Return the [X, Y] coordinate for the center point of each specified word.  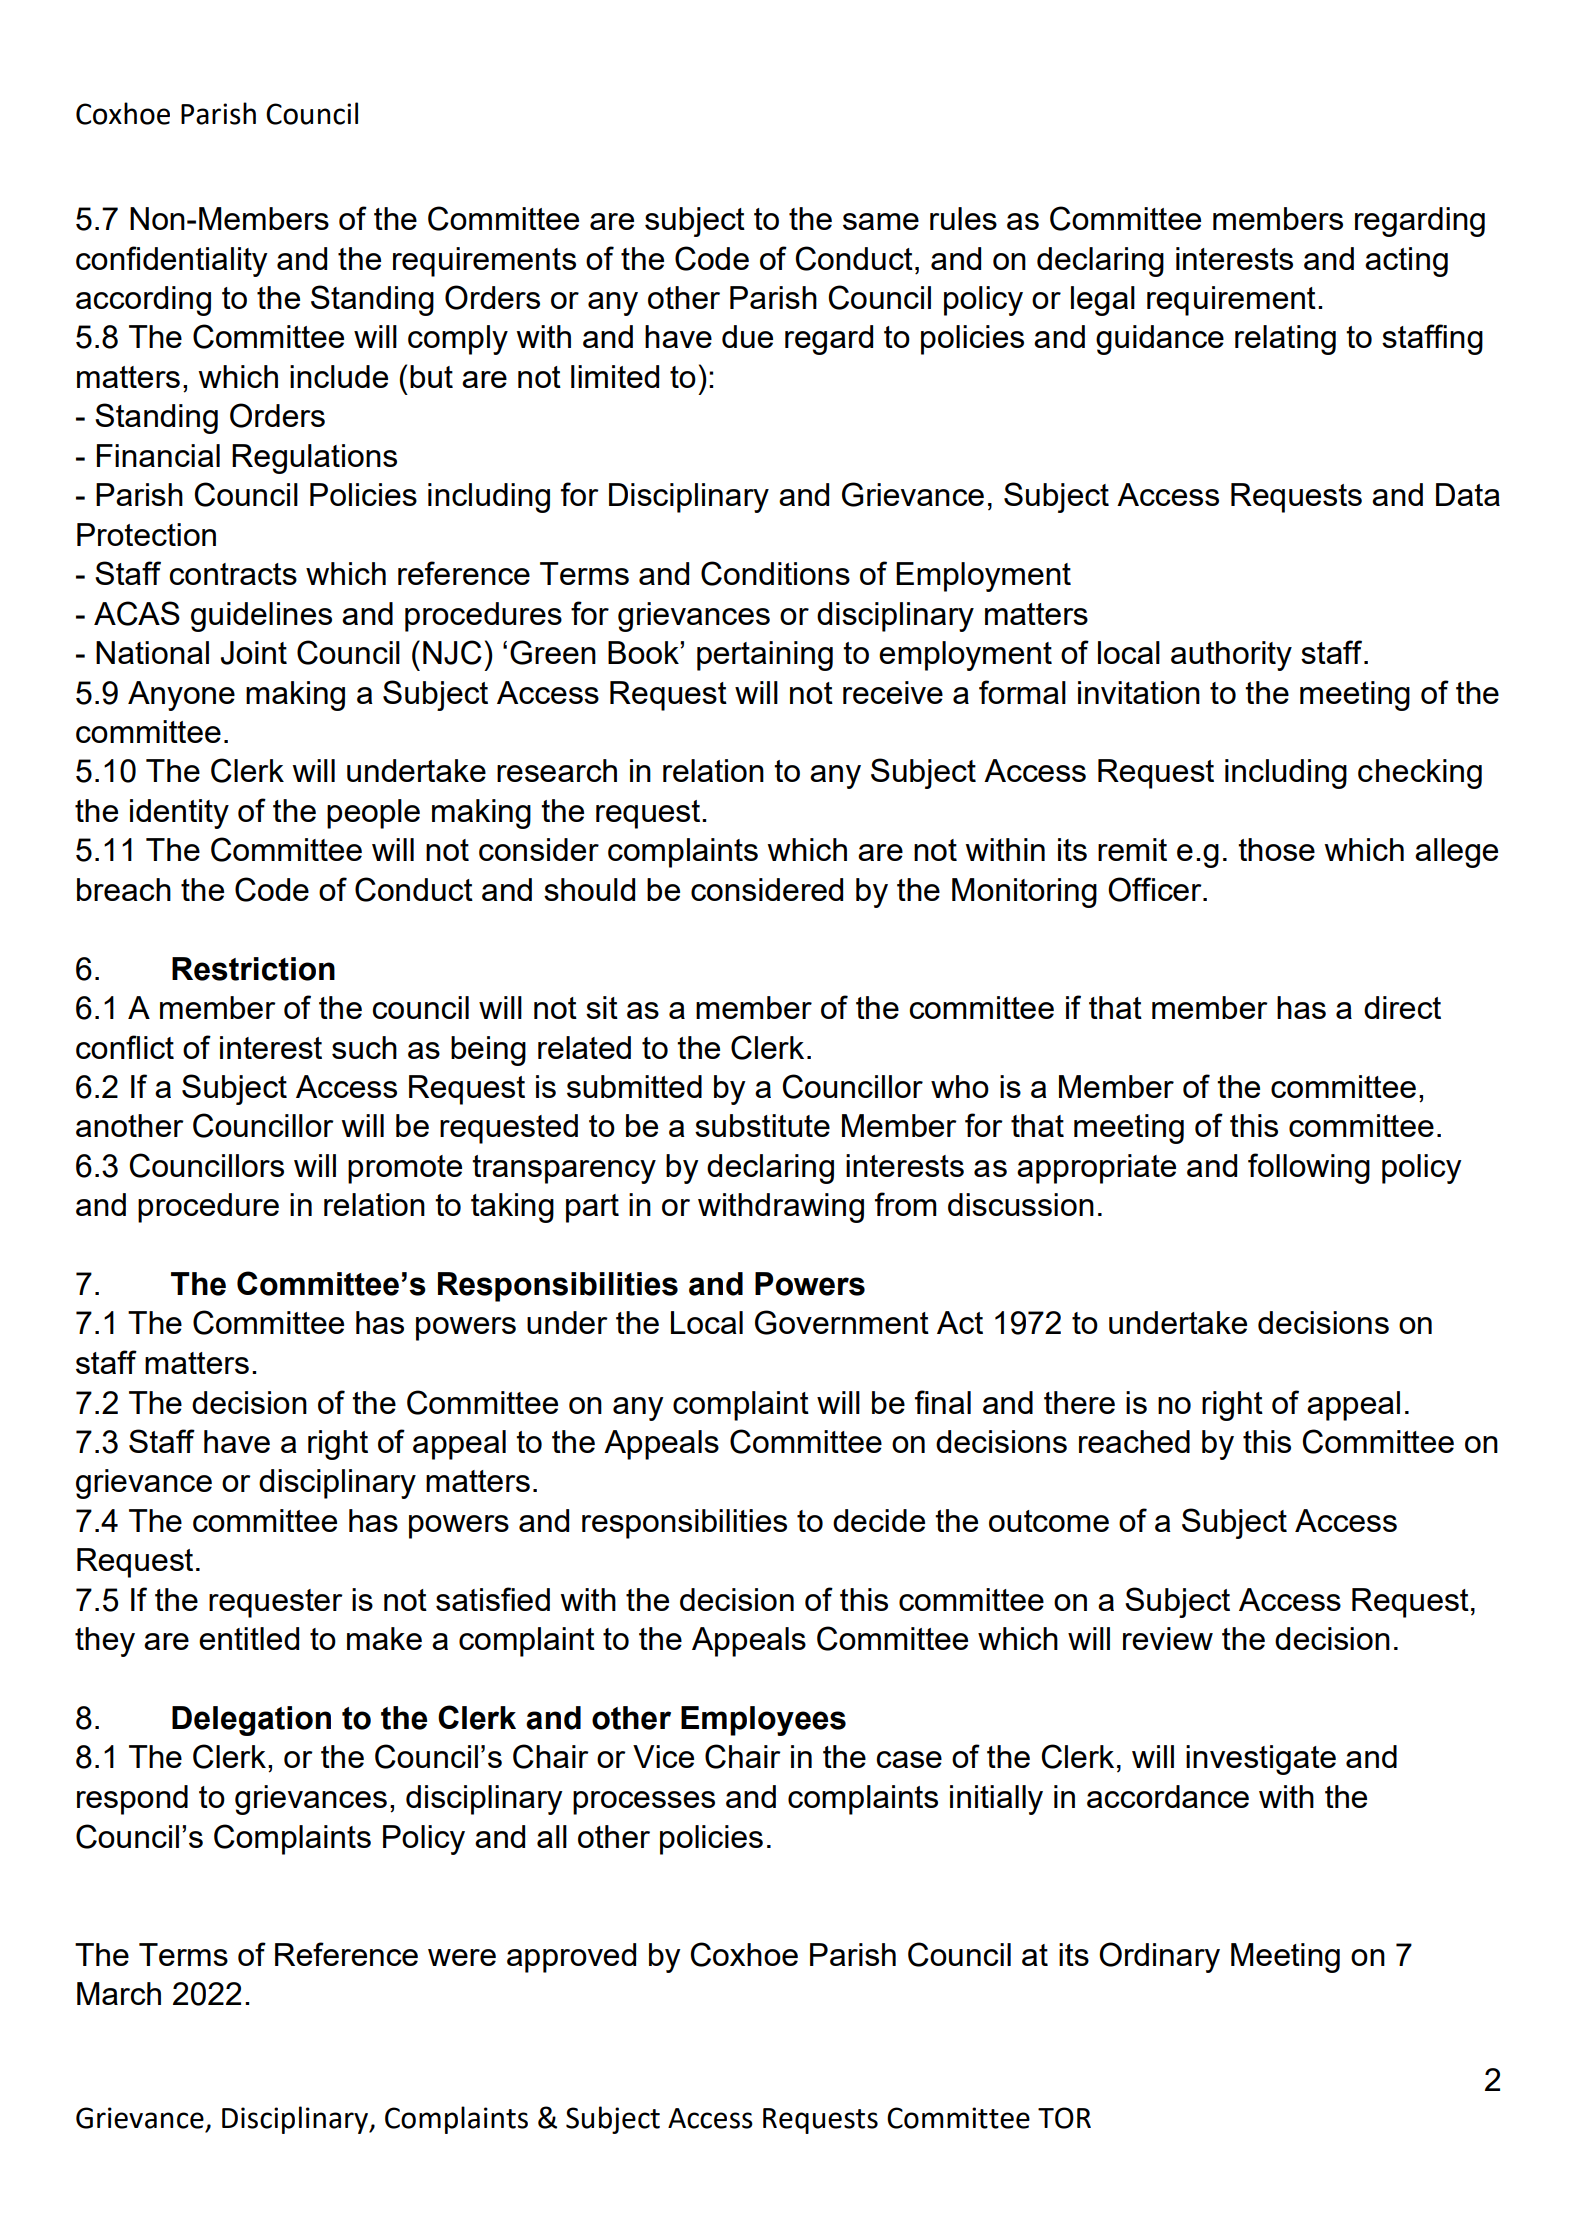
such [364, 1047]
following [1309, 1168]
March [119, 1993]
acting [1406, 262]
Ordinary [1159, 1957]
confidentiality [172, 261]
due [747, 336]
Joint [254, 653]
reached [1134, 1441]
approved [571, 1958]
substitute [762, 1125]
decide [879, 1520]
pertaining [765, 656]
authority [1231, 656]
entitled [249, 1638]
